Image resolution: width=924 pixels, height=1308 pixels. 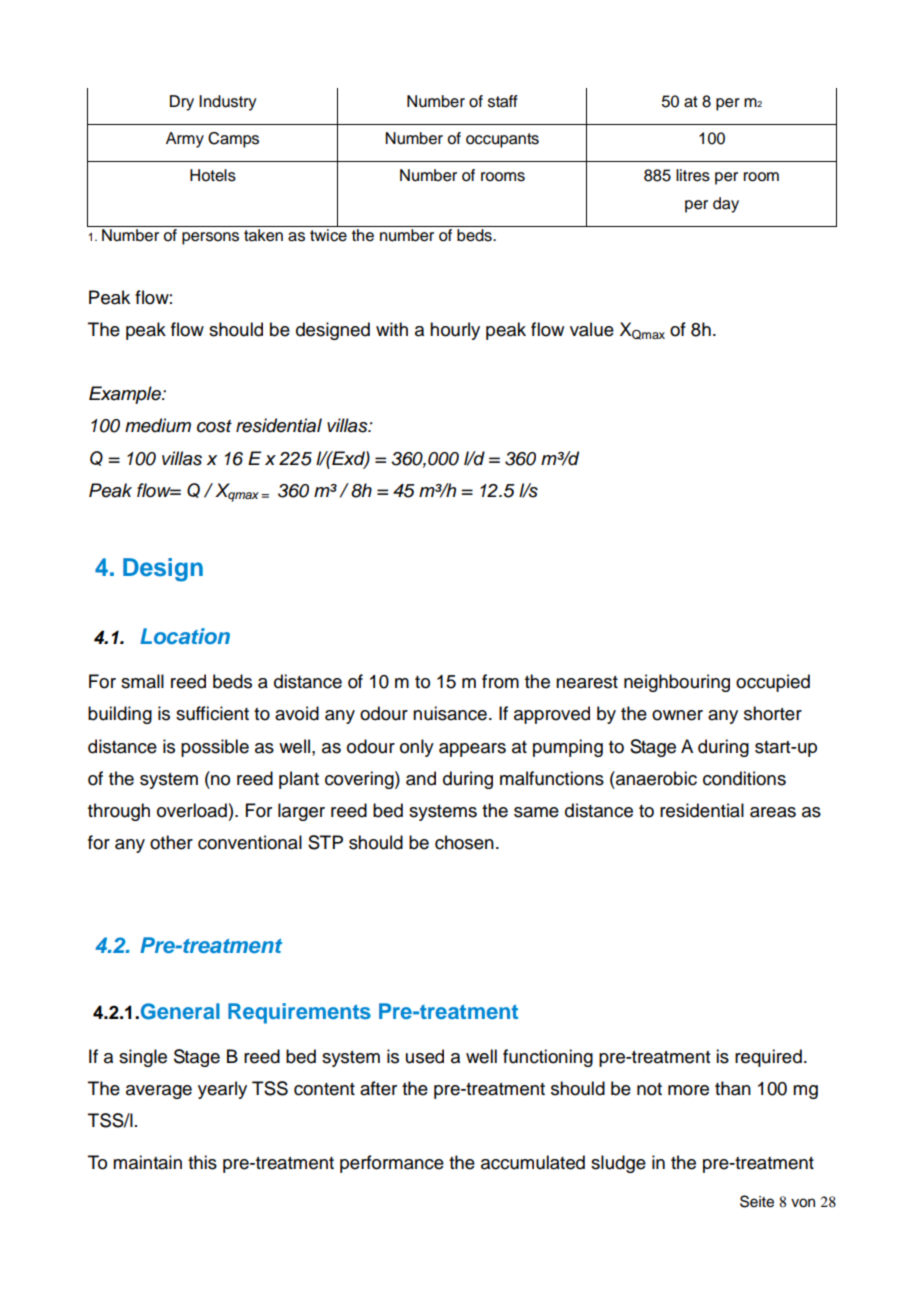 I want to click on litres, so click(x=693, y=175).
